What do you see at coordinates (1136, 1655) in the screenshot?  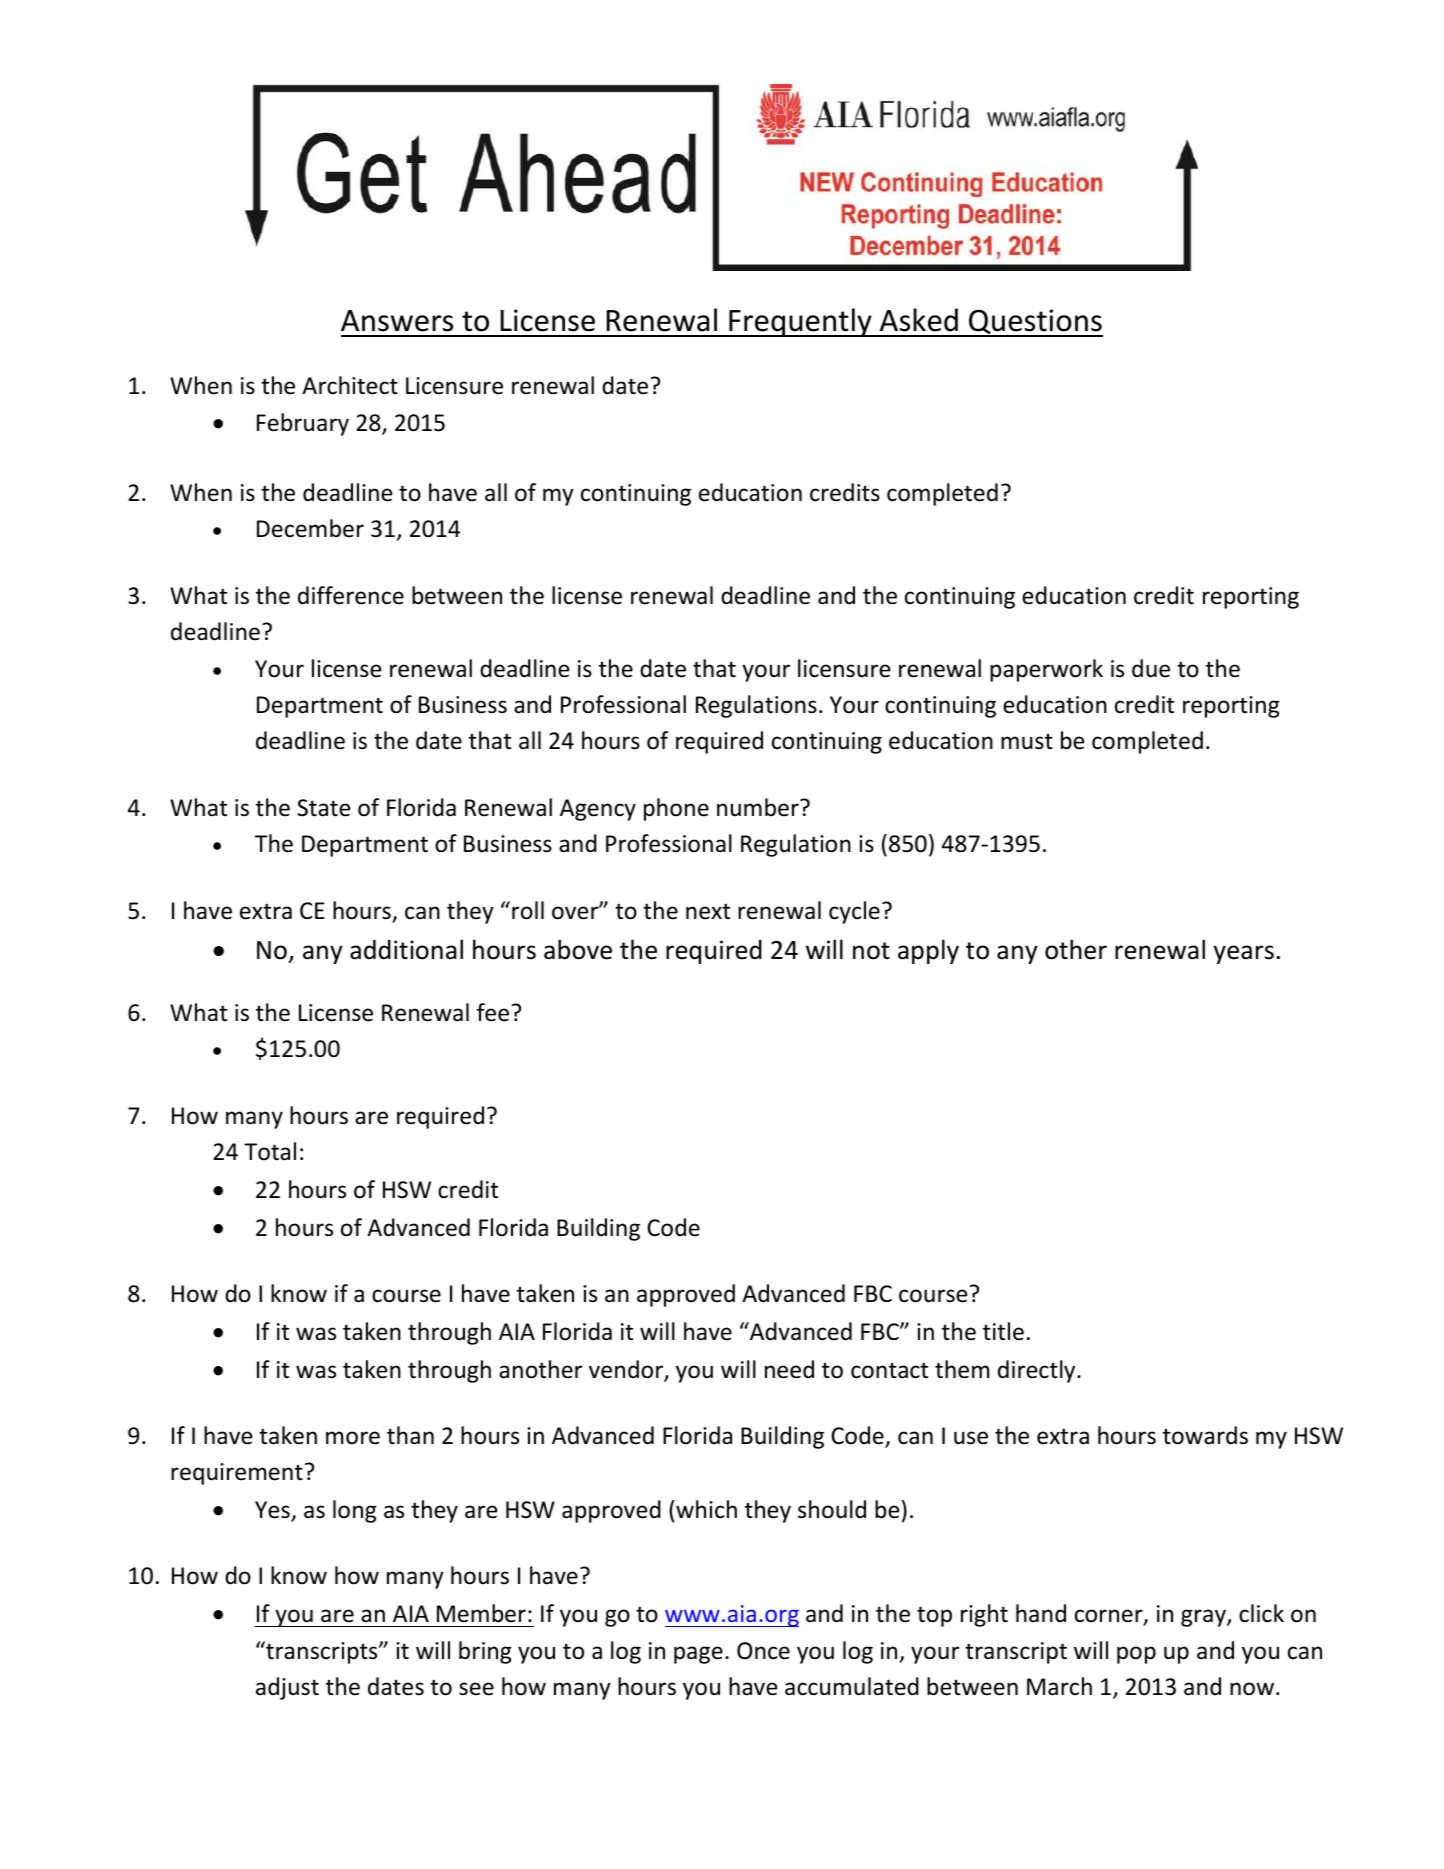 I see `pop` at bounding box center [1136, 1655].
